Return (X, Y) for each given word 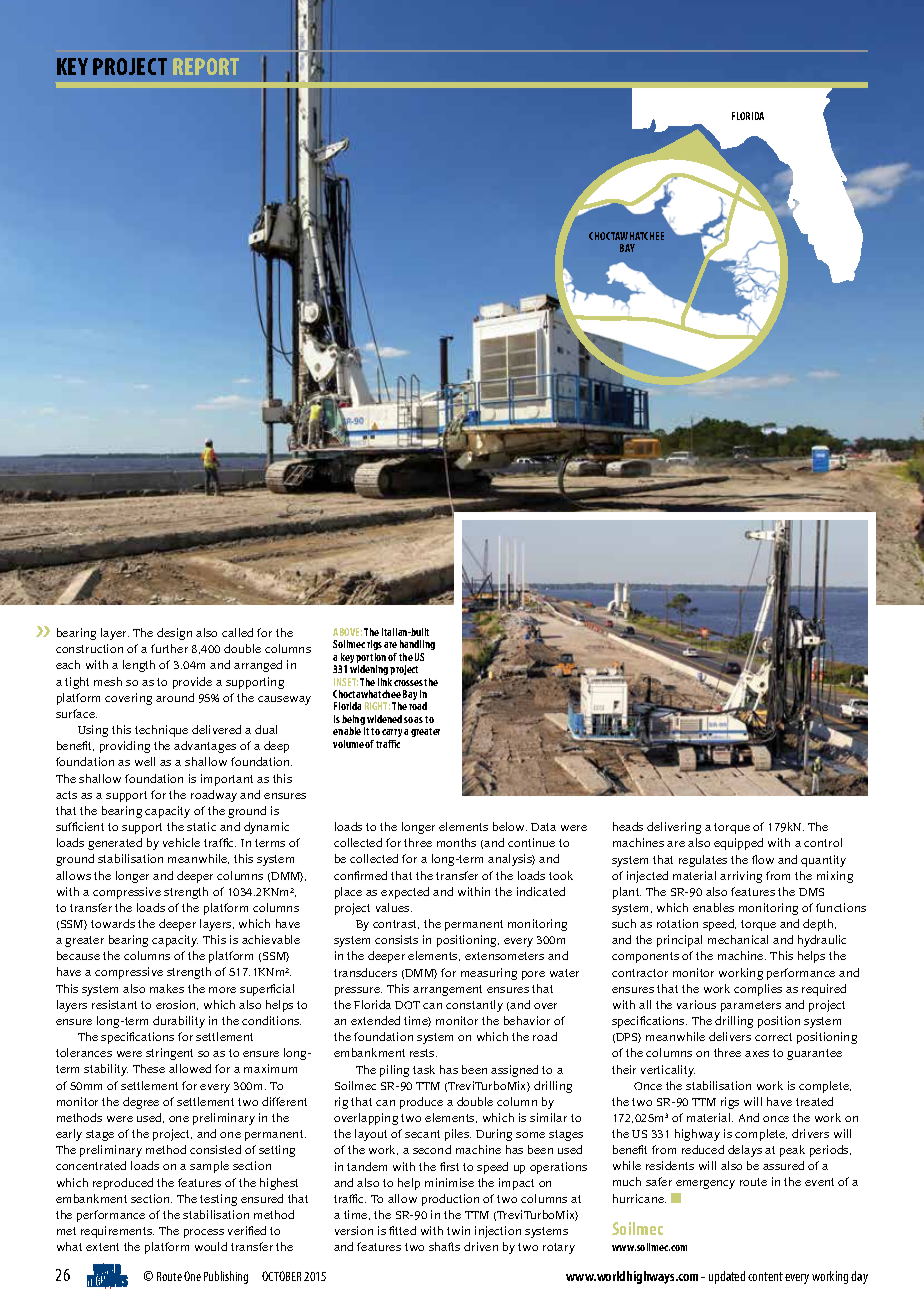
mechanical (738, 939)
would (211, 1246)
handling (417, 647)
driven (481, 1246)
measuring (489, 974)
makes (167, 988)
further (169, 648)
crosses (408, 683)
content (765, 1276)
